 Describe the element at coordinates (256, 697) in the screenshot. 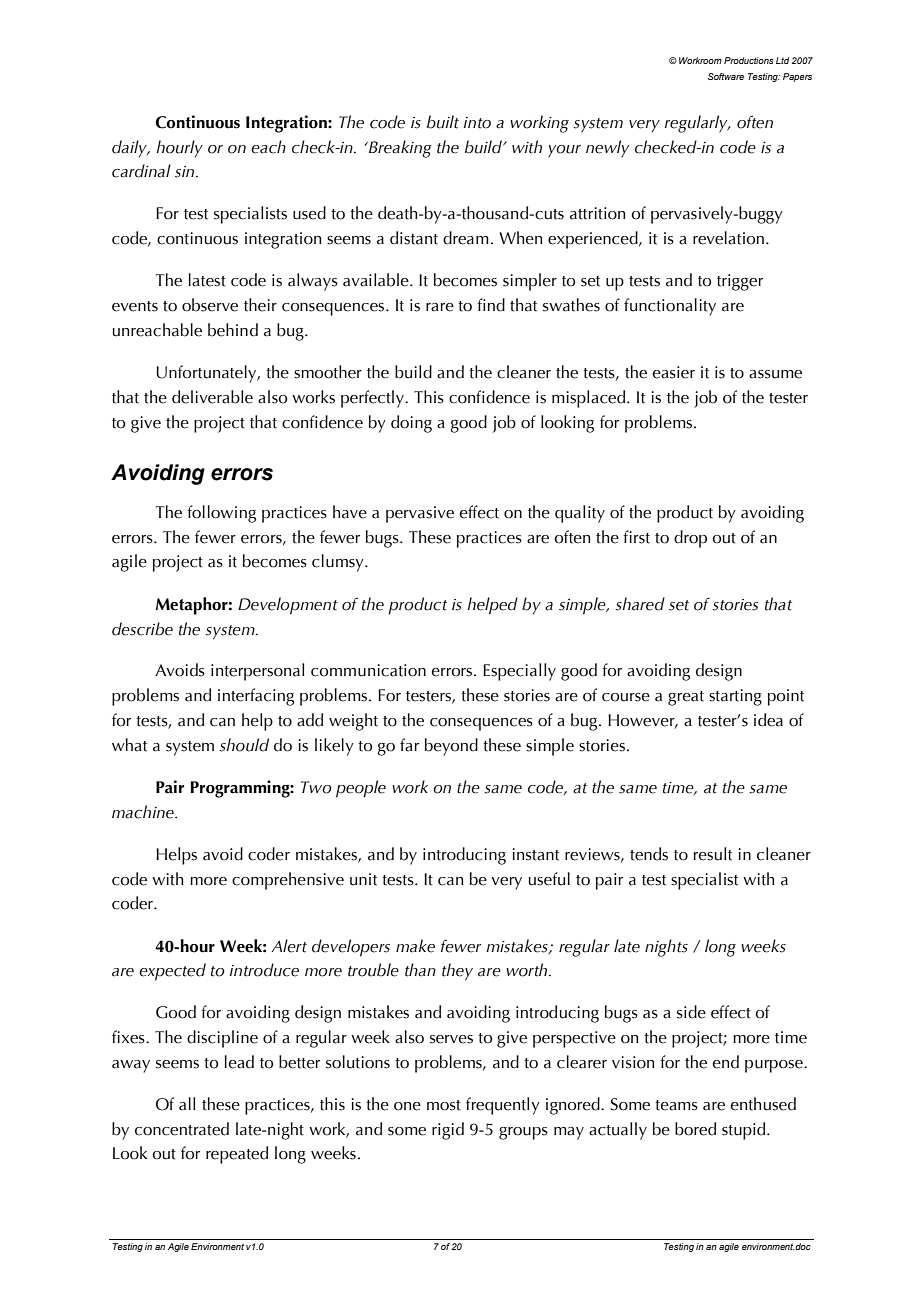

I see `interfacing` at that location.
